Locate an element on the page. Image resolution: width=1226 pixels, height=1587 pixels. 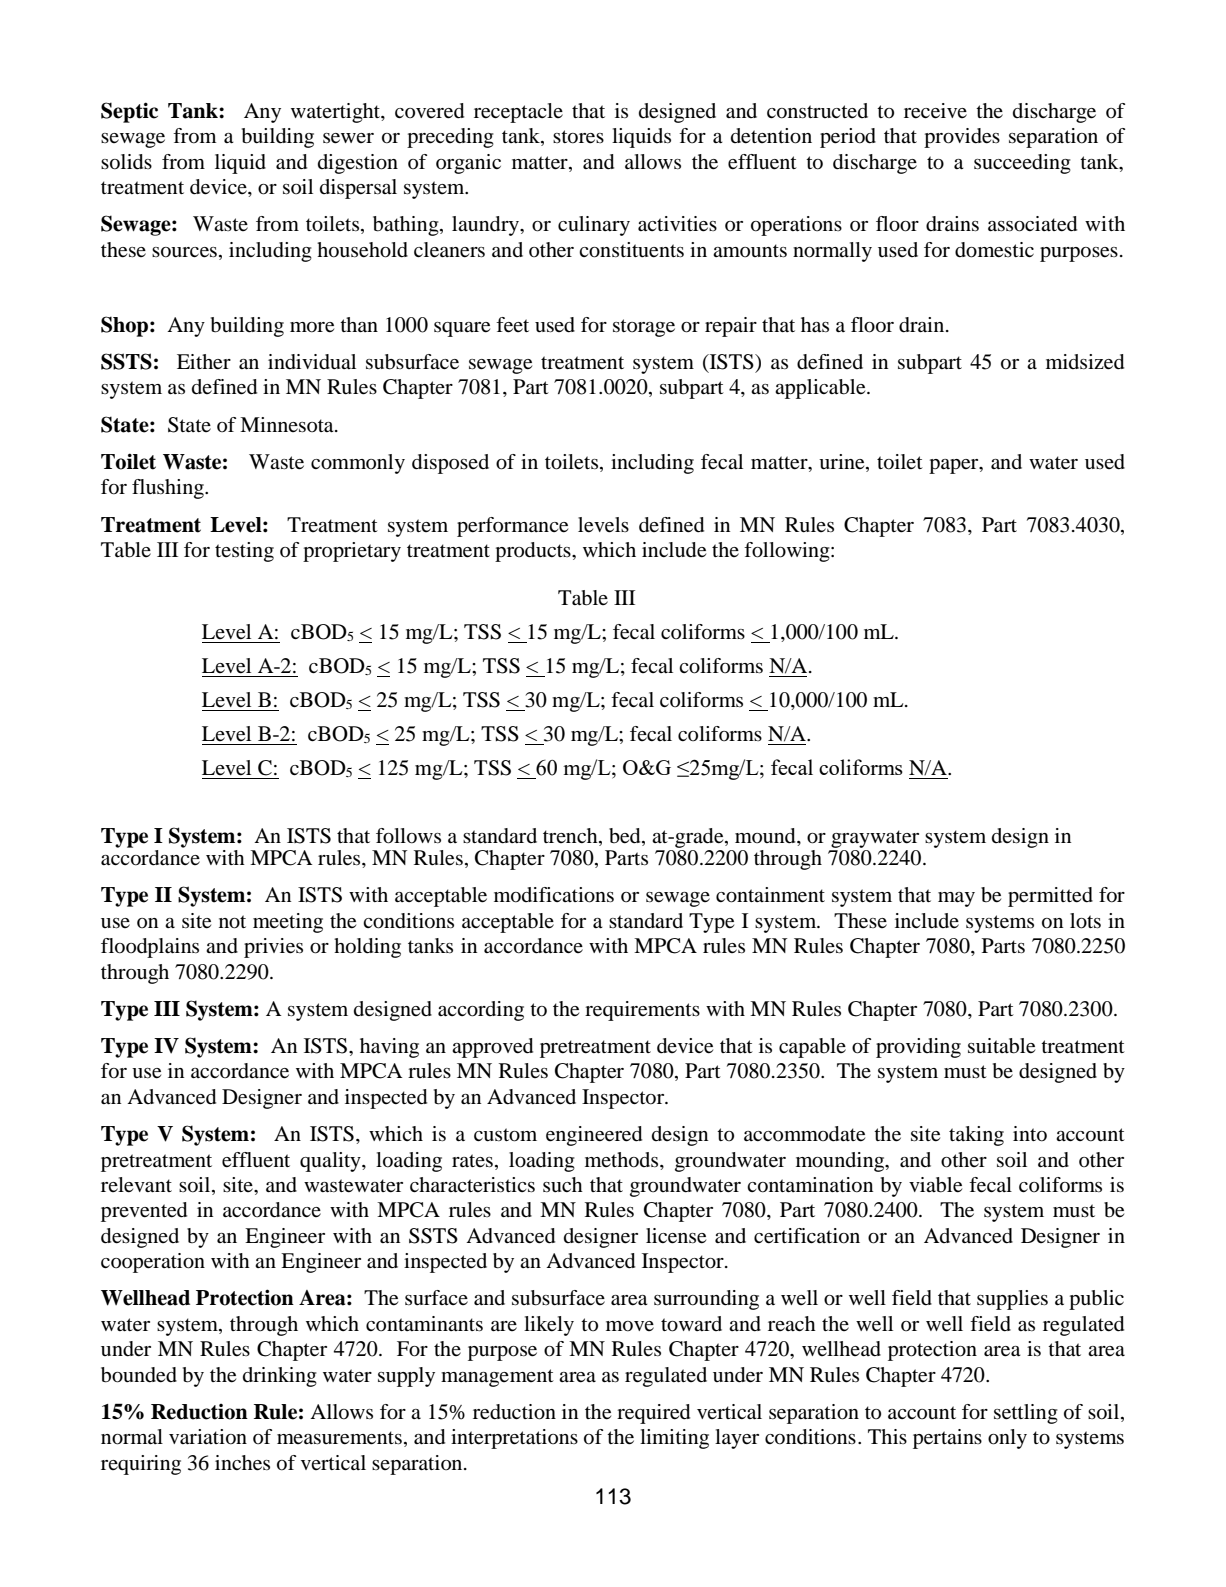
not is located at coordinates (232, 922).
